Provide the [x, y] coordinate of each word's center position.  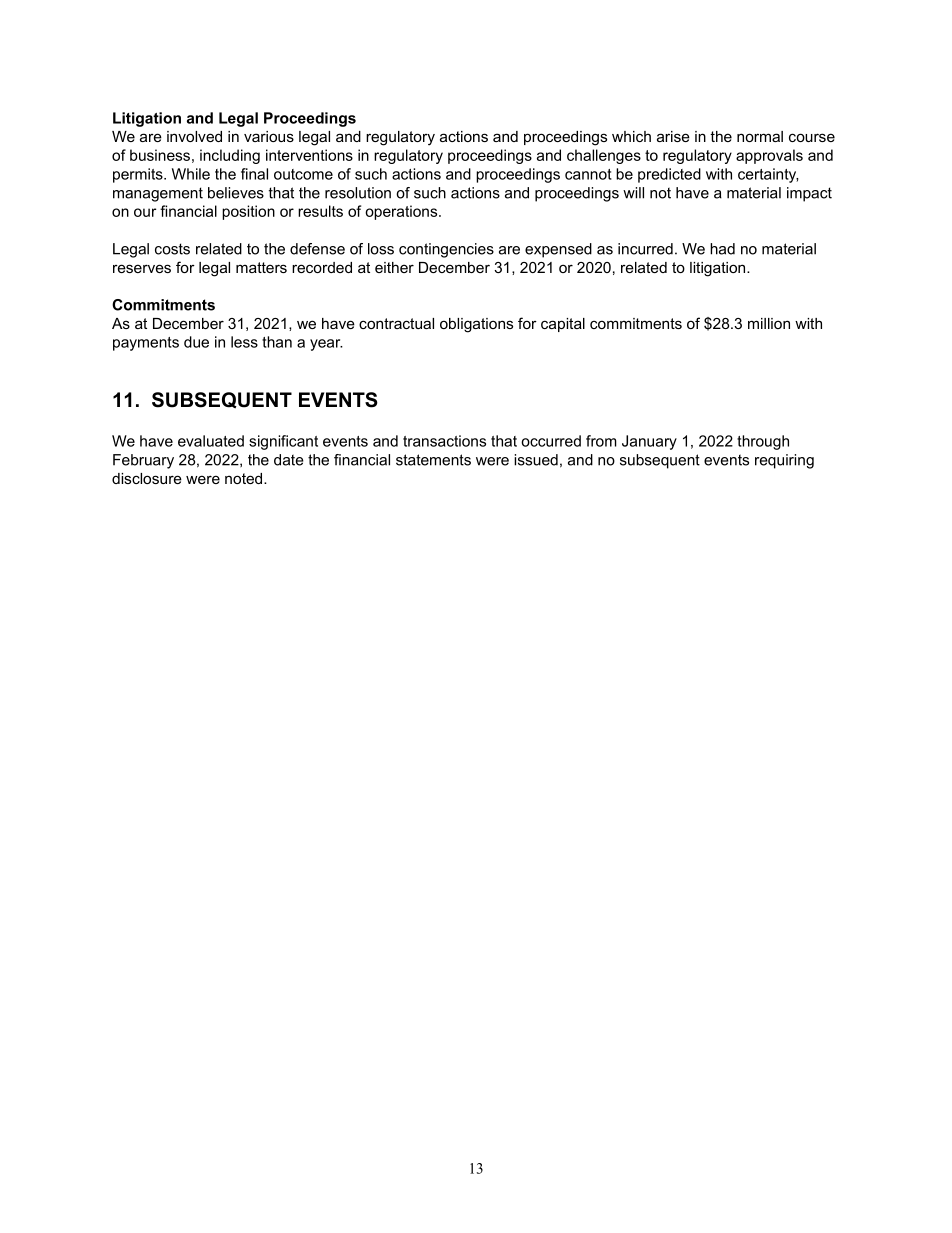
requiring [784, 461]
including [230, 156]
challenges [604, 156]
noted [245, 478]
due [196, 342]
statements [433, 460]
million [769, 323]
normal [760, 136]
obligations [476, 325]
